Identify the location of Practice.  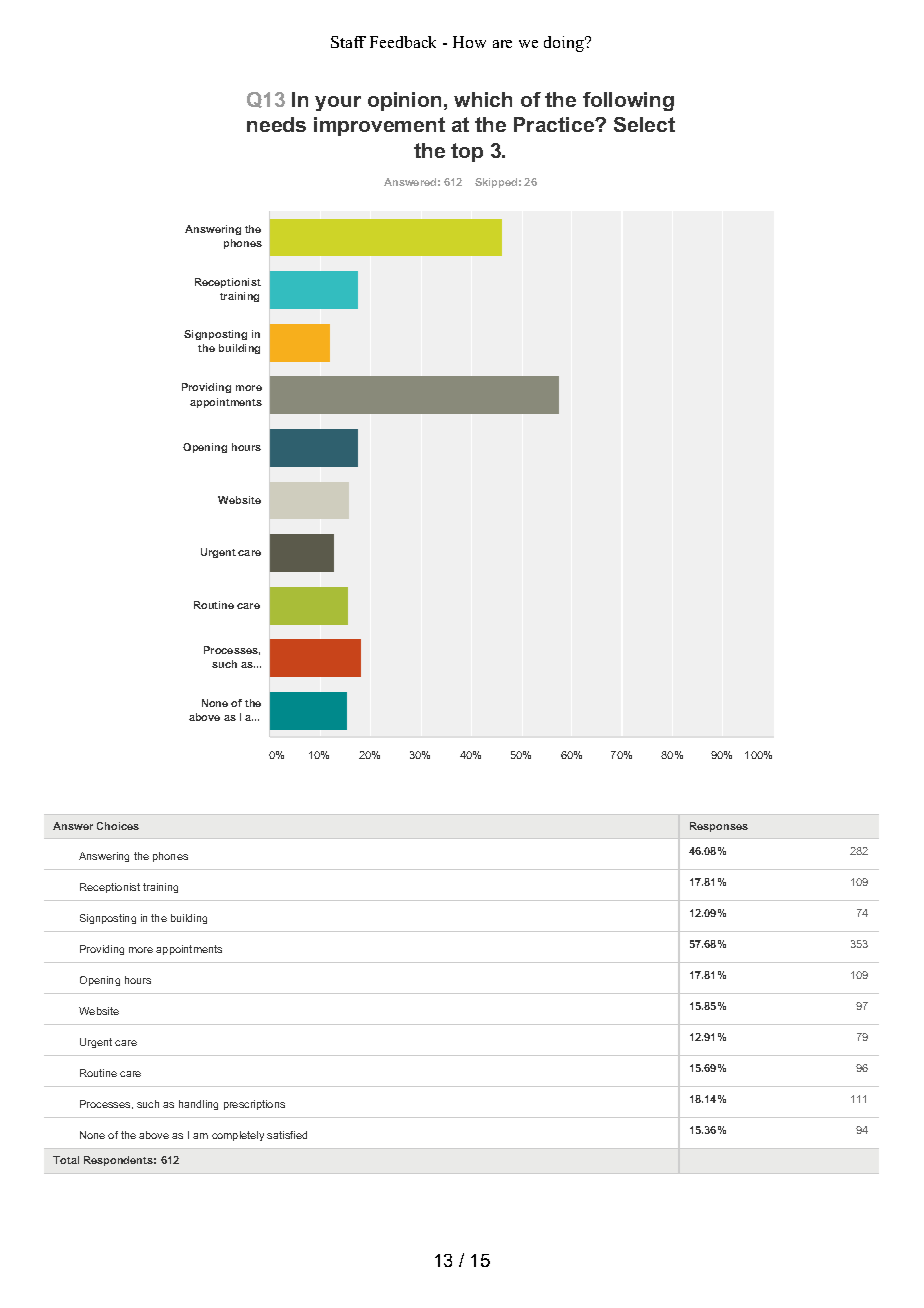
(555, 124).
